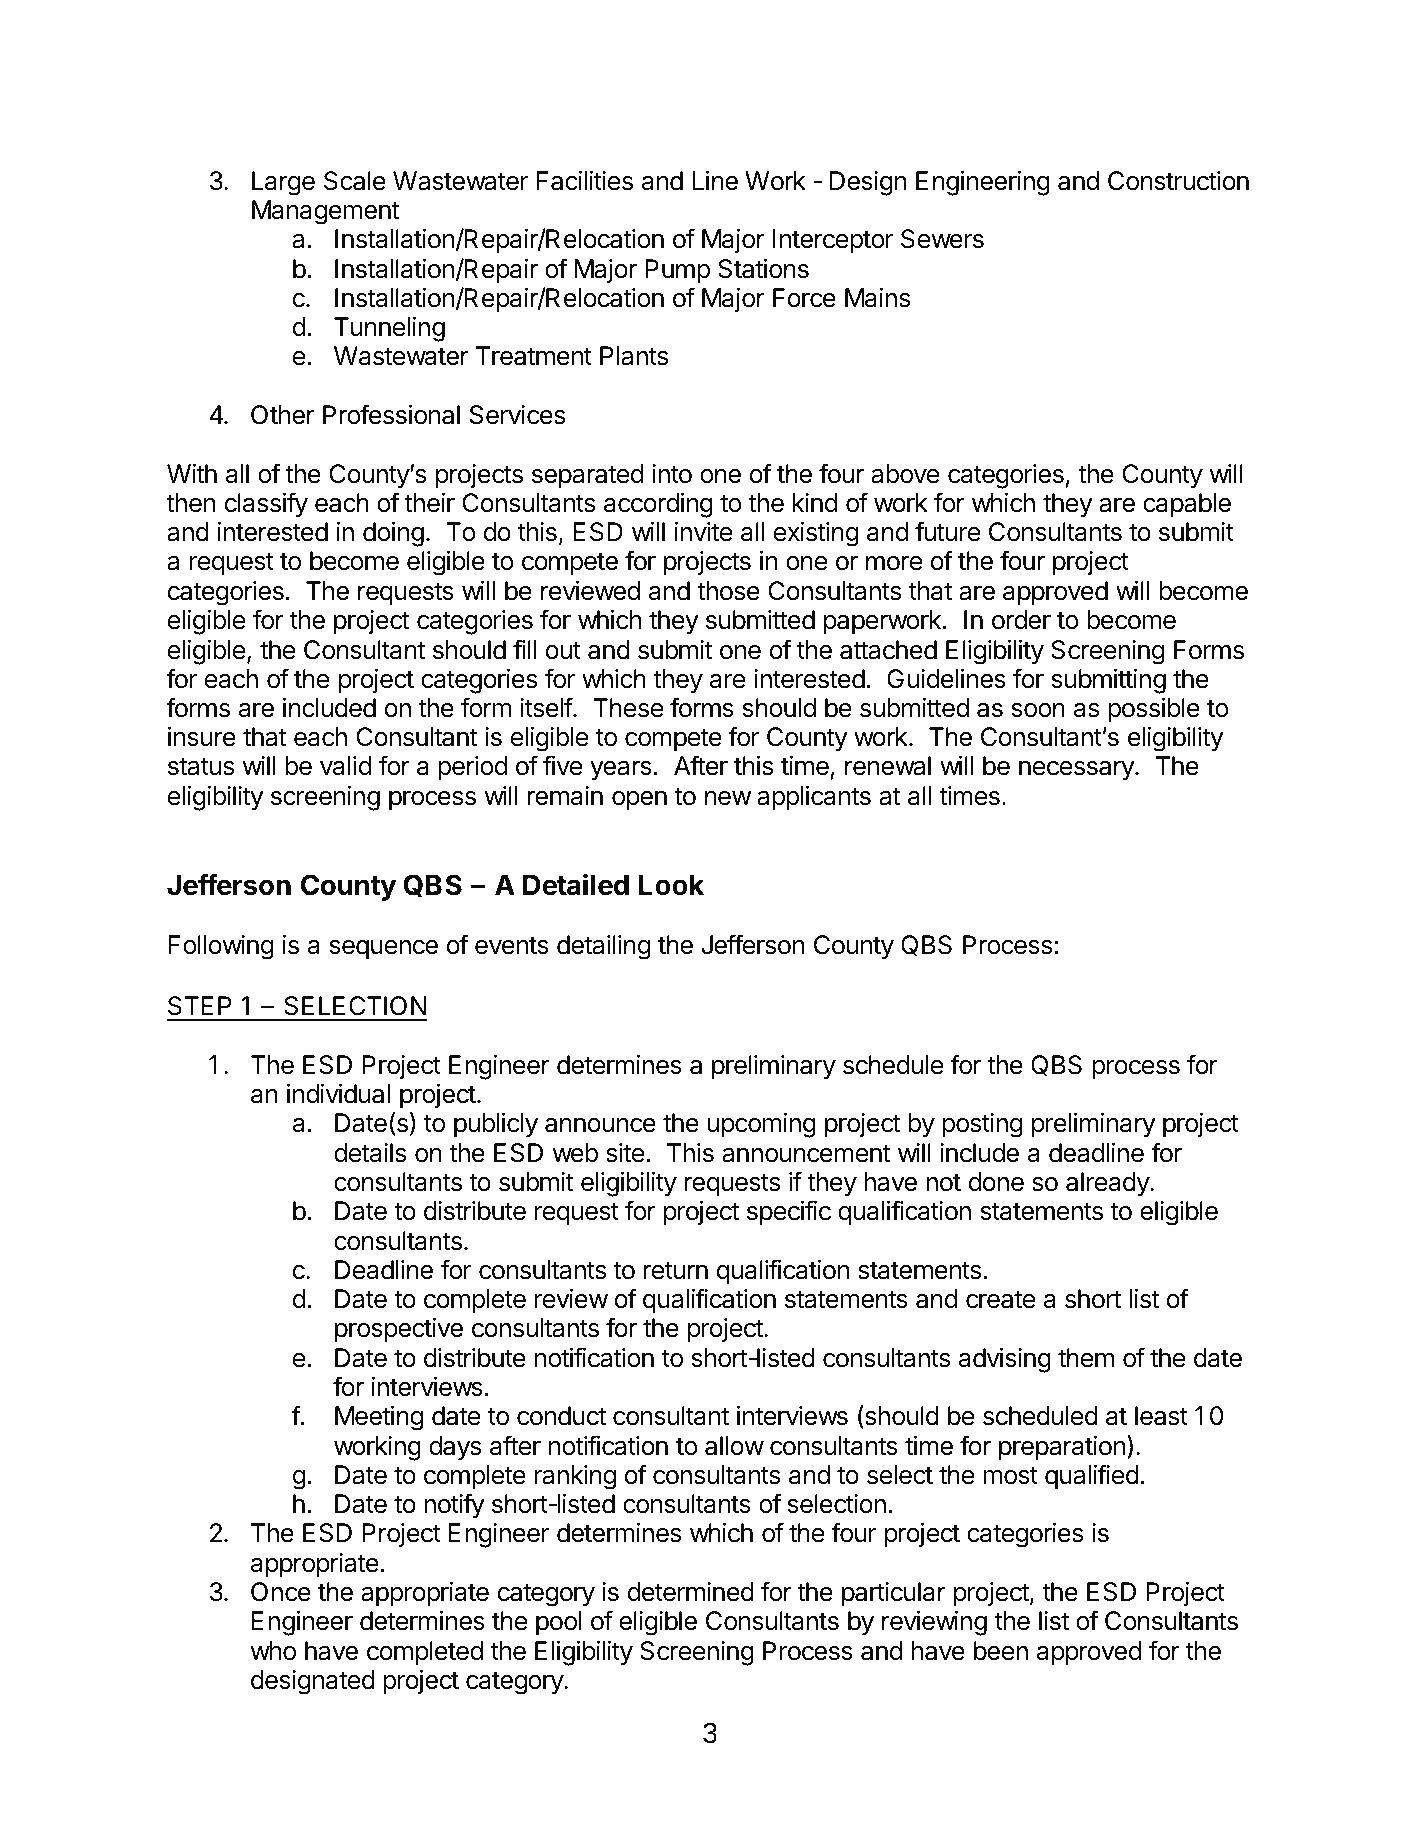 This page has width=1417, height=1834. Describe the element at coordinates (1001, 1651) in the page. I see `been` at that location.
